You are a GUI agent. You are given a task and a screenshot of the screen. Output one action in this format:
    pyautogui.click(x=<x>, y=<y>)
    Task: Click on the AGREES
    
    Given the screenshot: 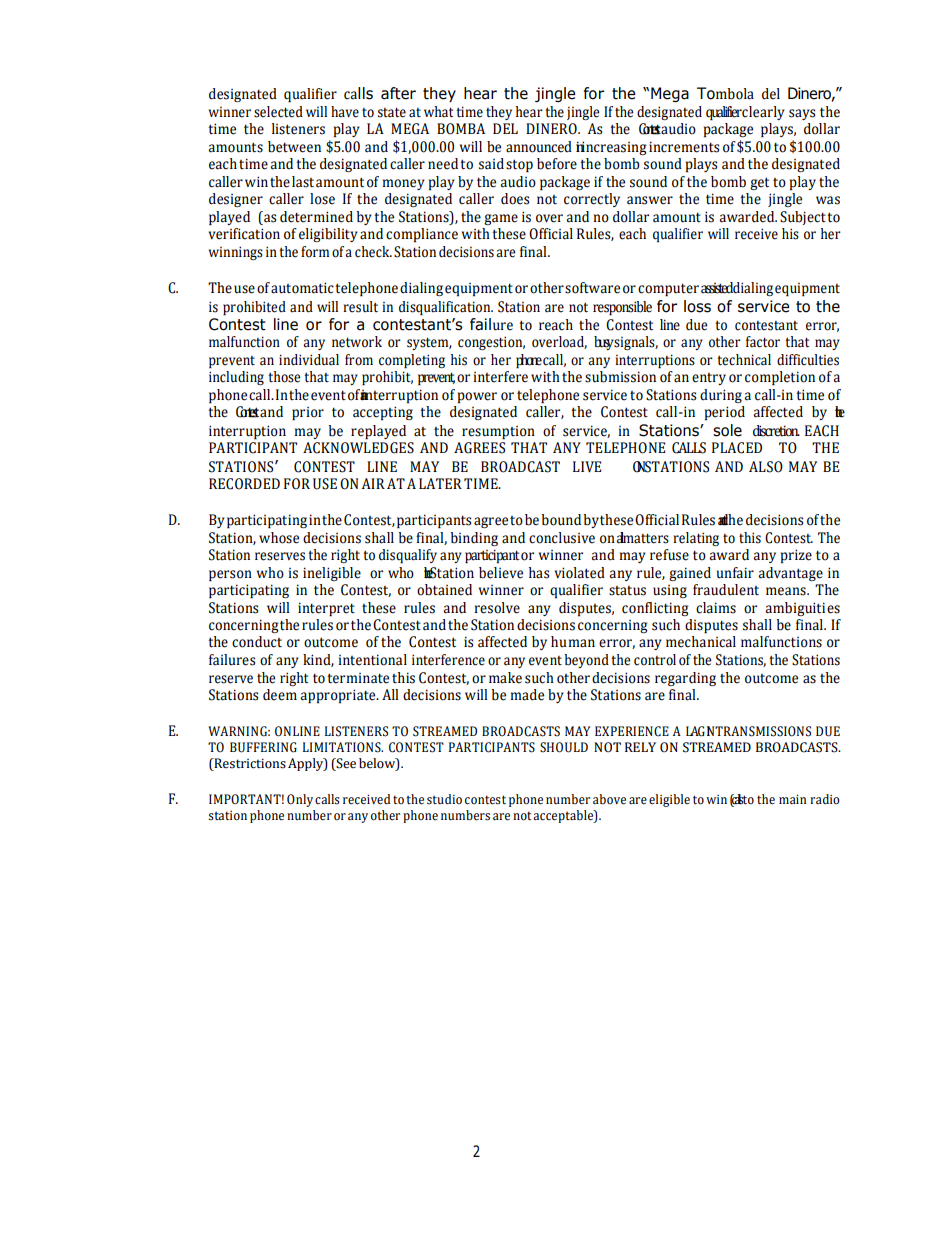 What is the action you would take?
    pyautogui.click(x=479, y=448)
